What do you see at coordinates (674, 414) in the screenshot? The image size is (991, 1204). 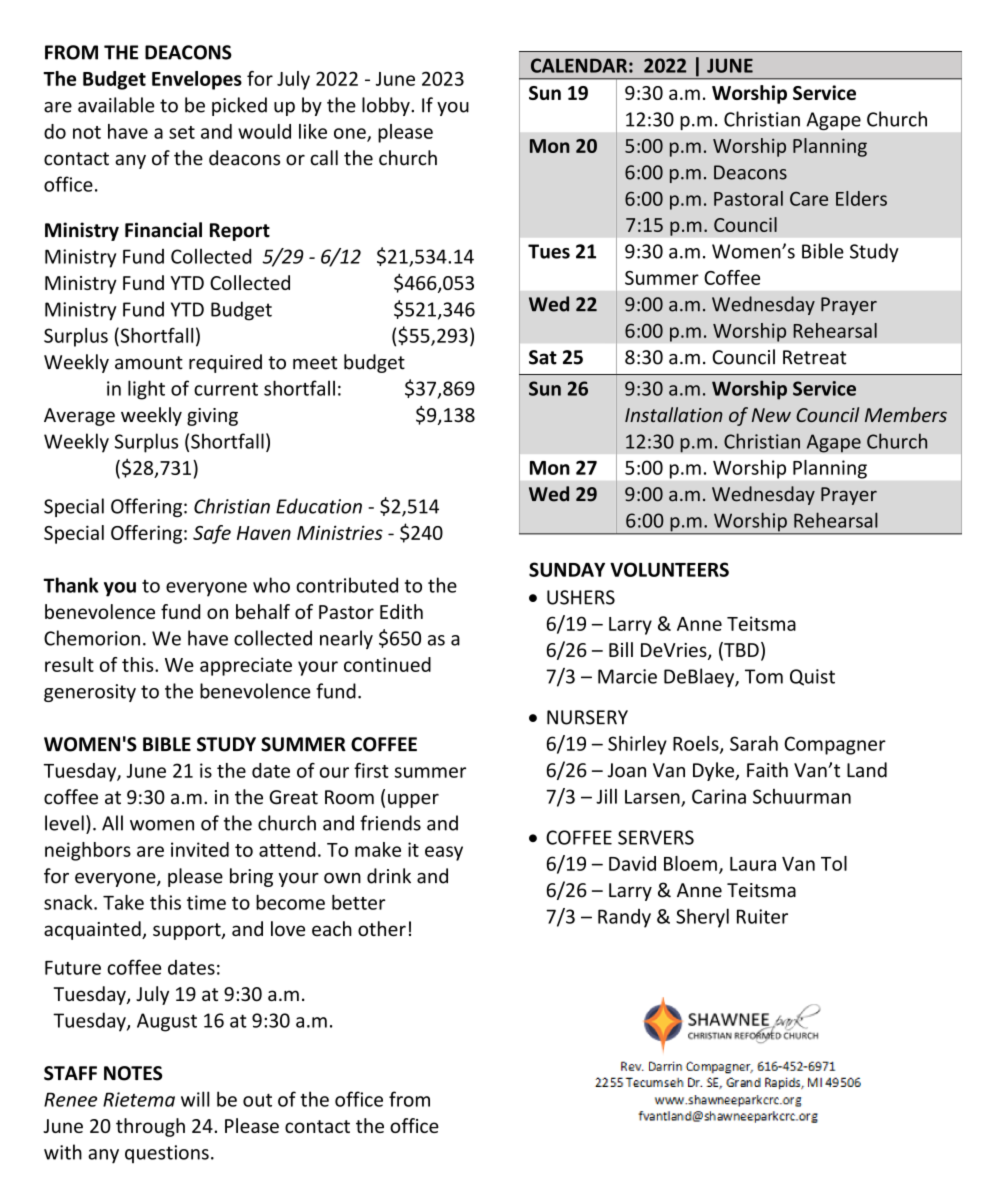 I see `Installation` at bounding box center [674, 414].
